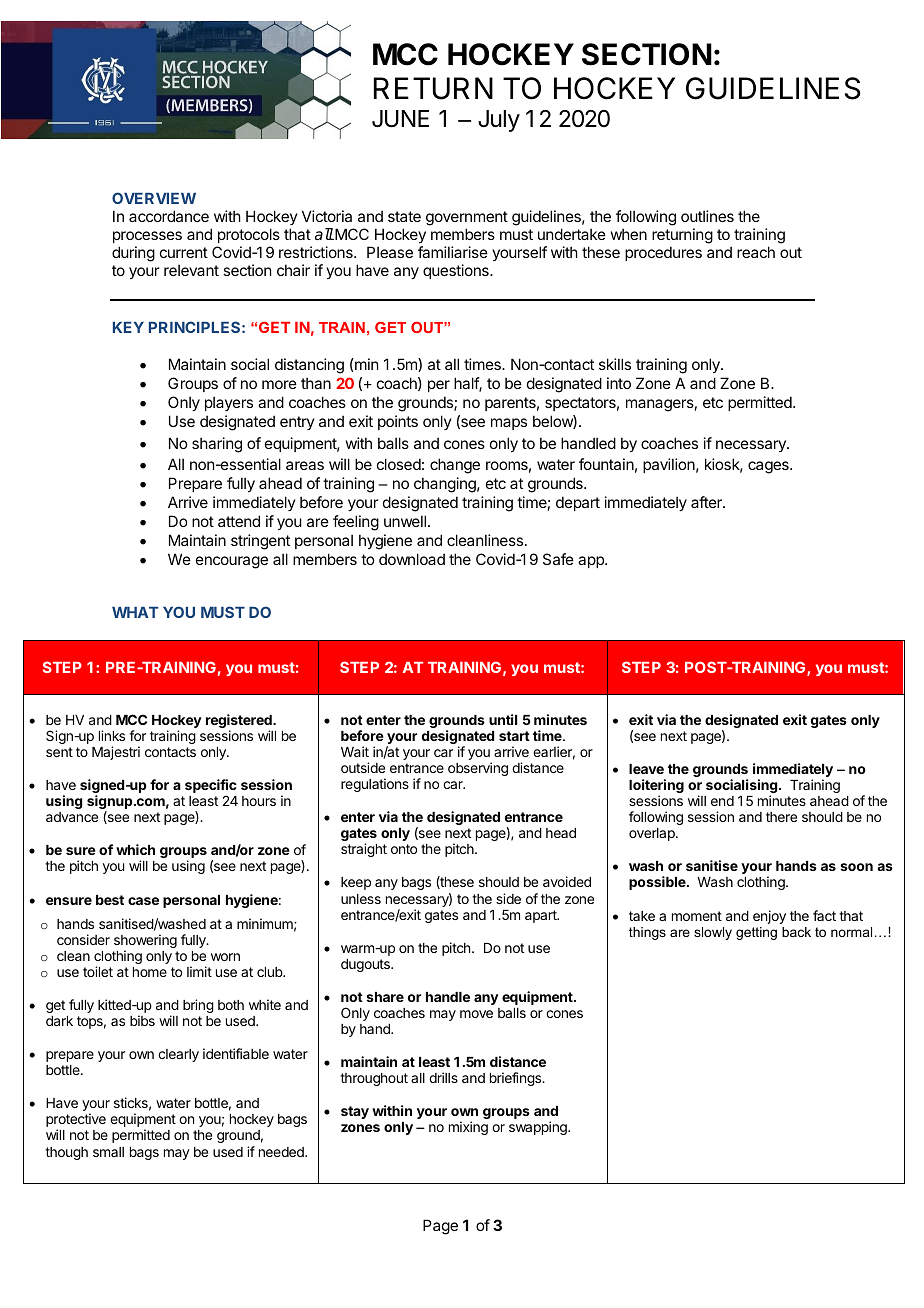 Image resolution: width=924 pixels, height=1308 pixels. What do you see at coordinates (412, 559) in the document?
I see `download` at bounding box center [412, 559].
